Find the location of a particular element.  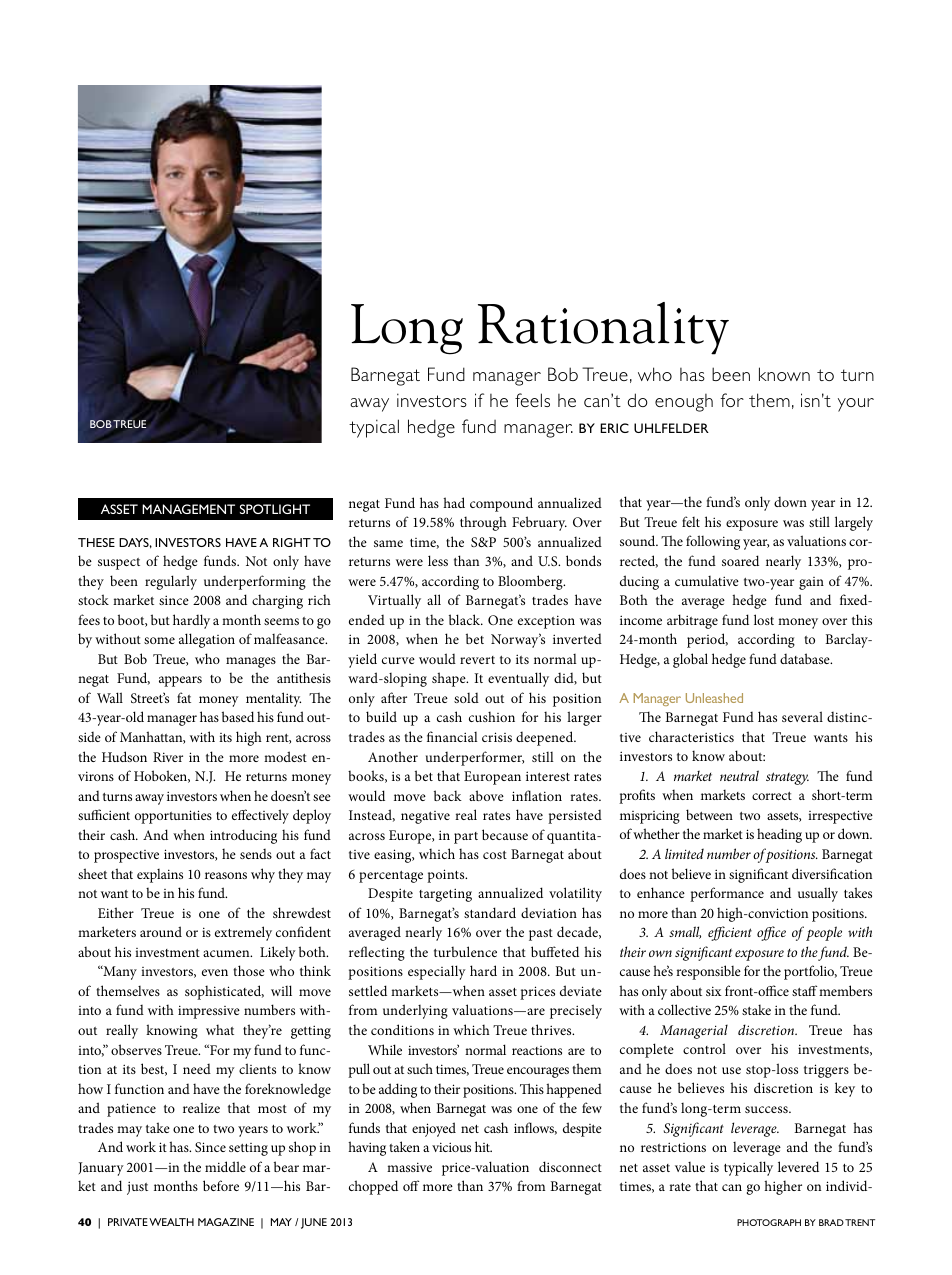

Management is located at coordinates (188, 509).
